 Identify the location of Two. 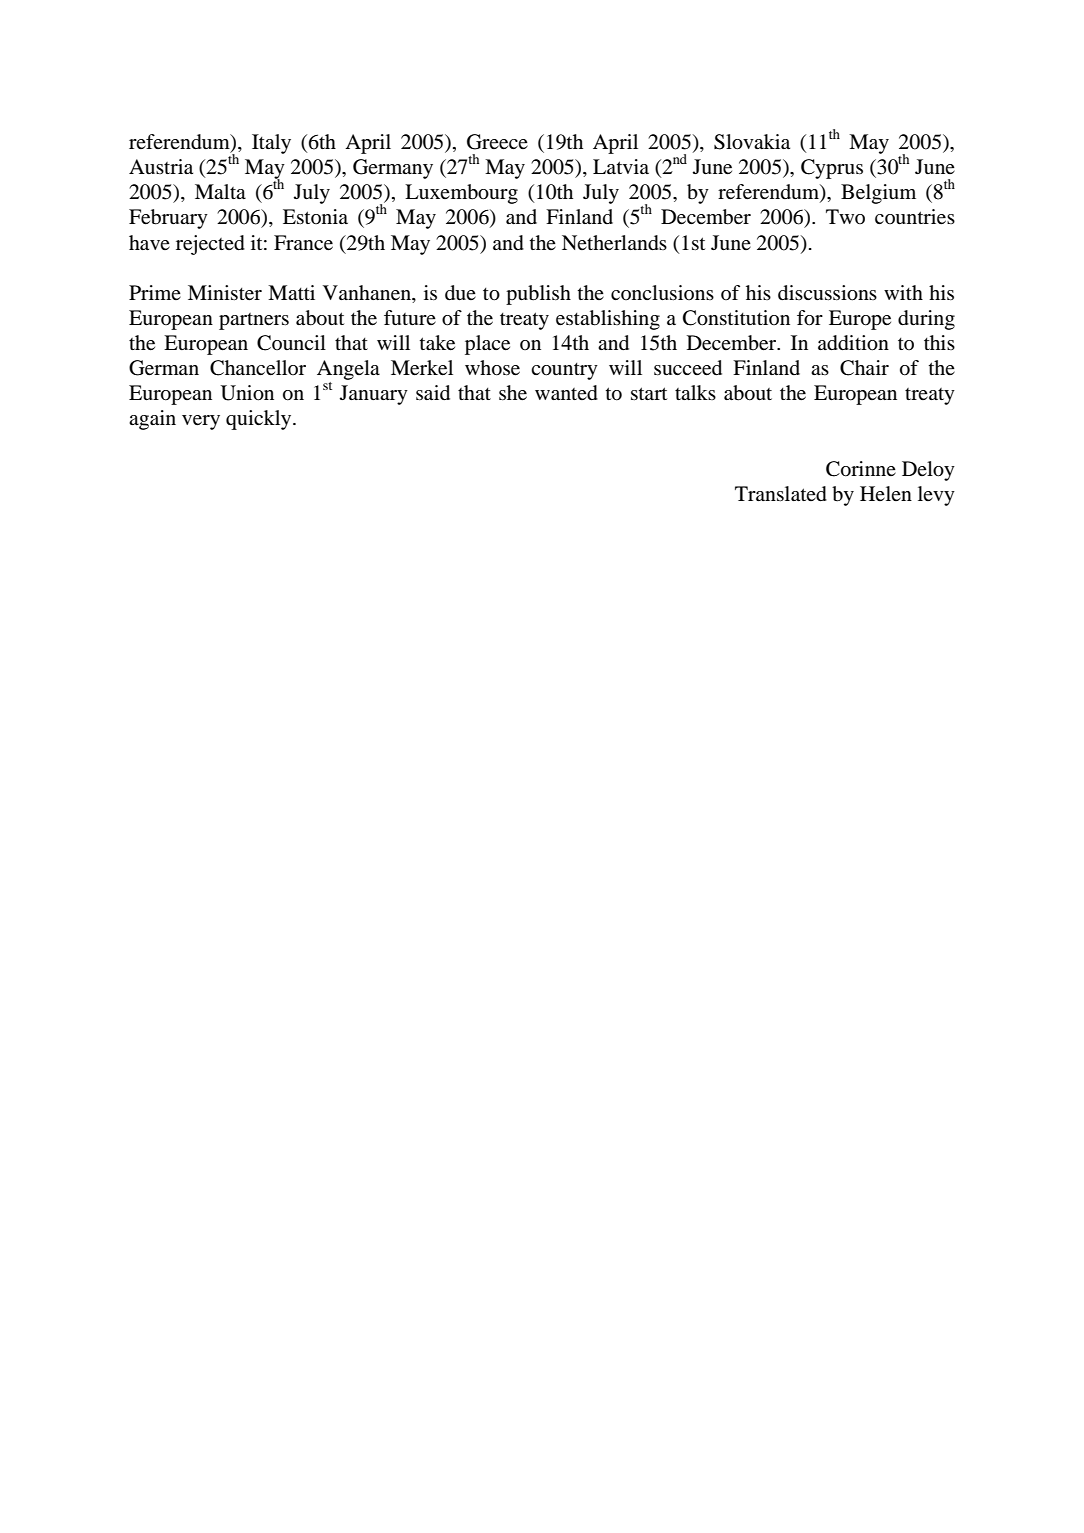
(845, 216).
